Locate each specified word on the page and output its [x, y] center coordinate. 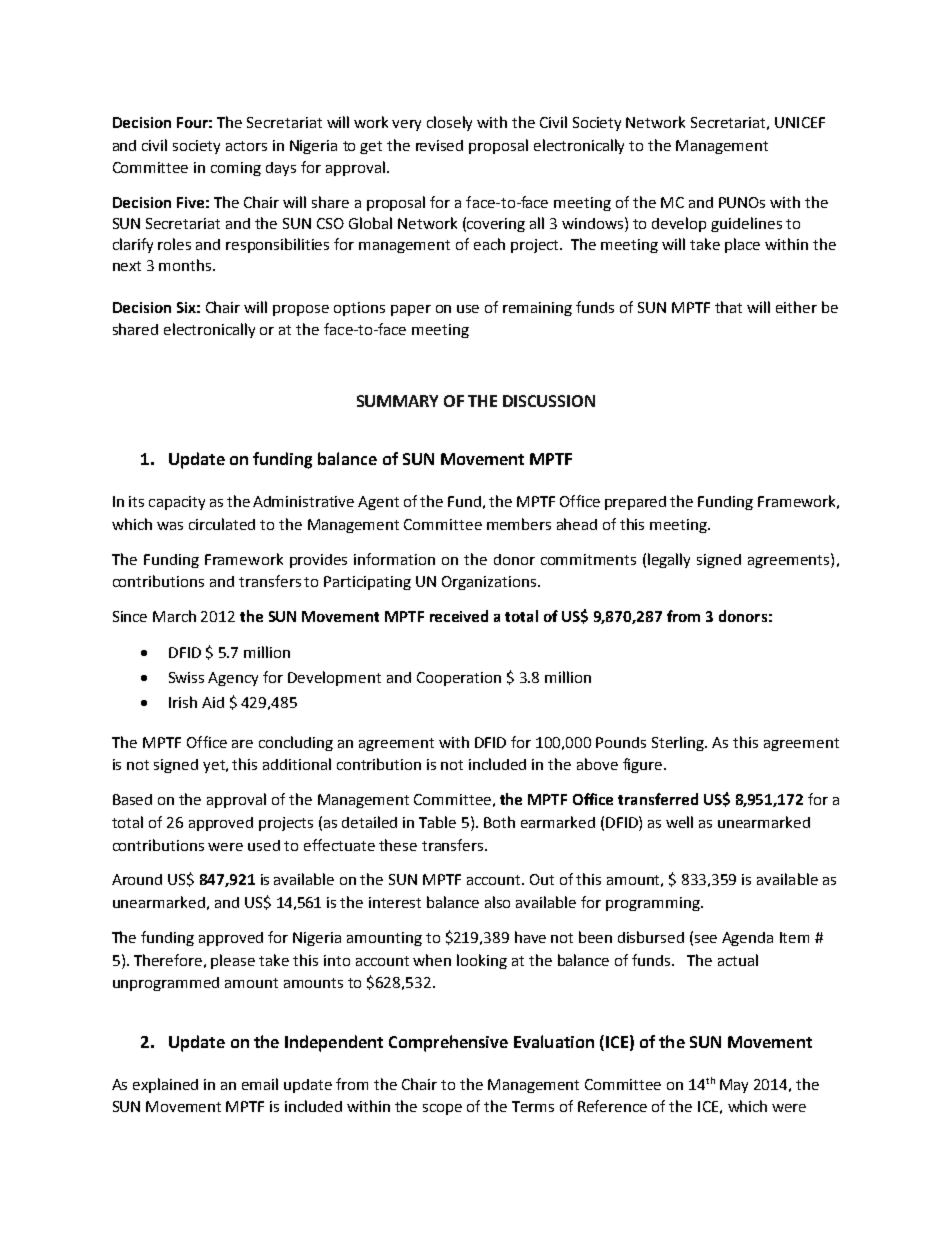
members [519, 524]
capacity [177, 503]
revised [439, 145]
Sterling [679, 743]
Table [437, 822]
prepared [635, 503]
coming [236, 169]
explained [165, 1085]
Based [132, 799]
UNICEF [800, 122]
